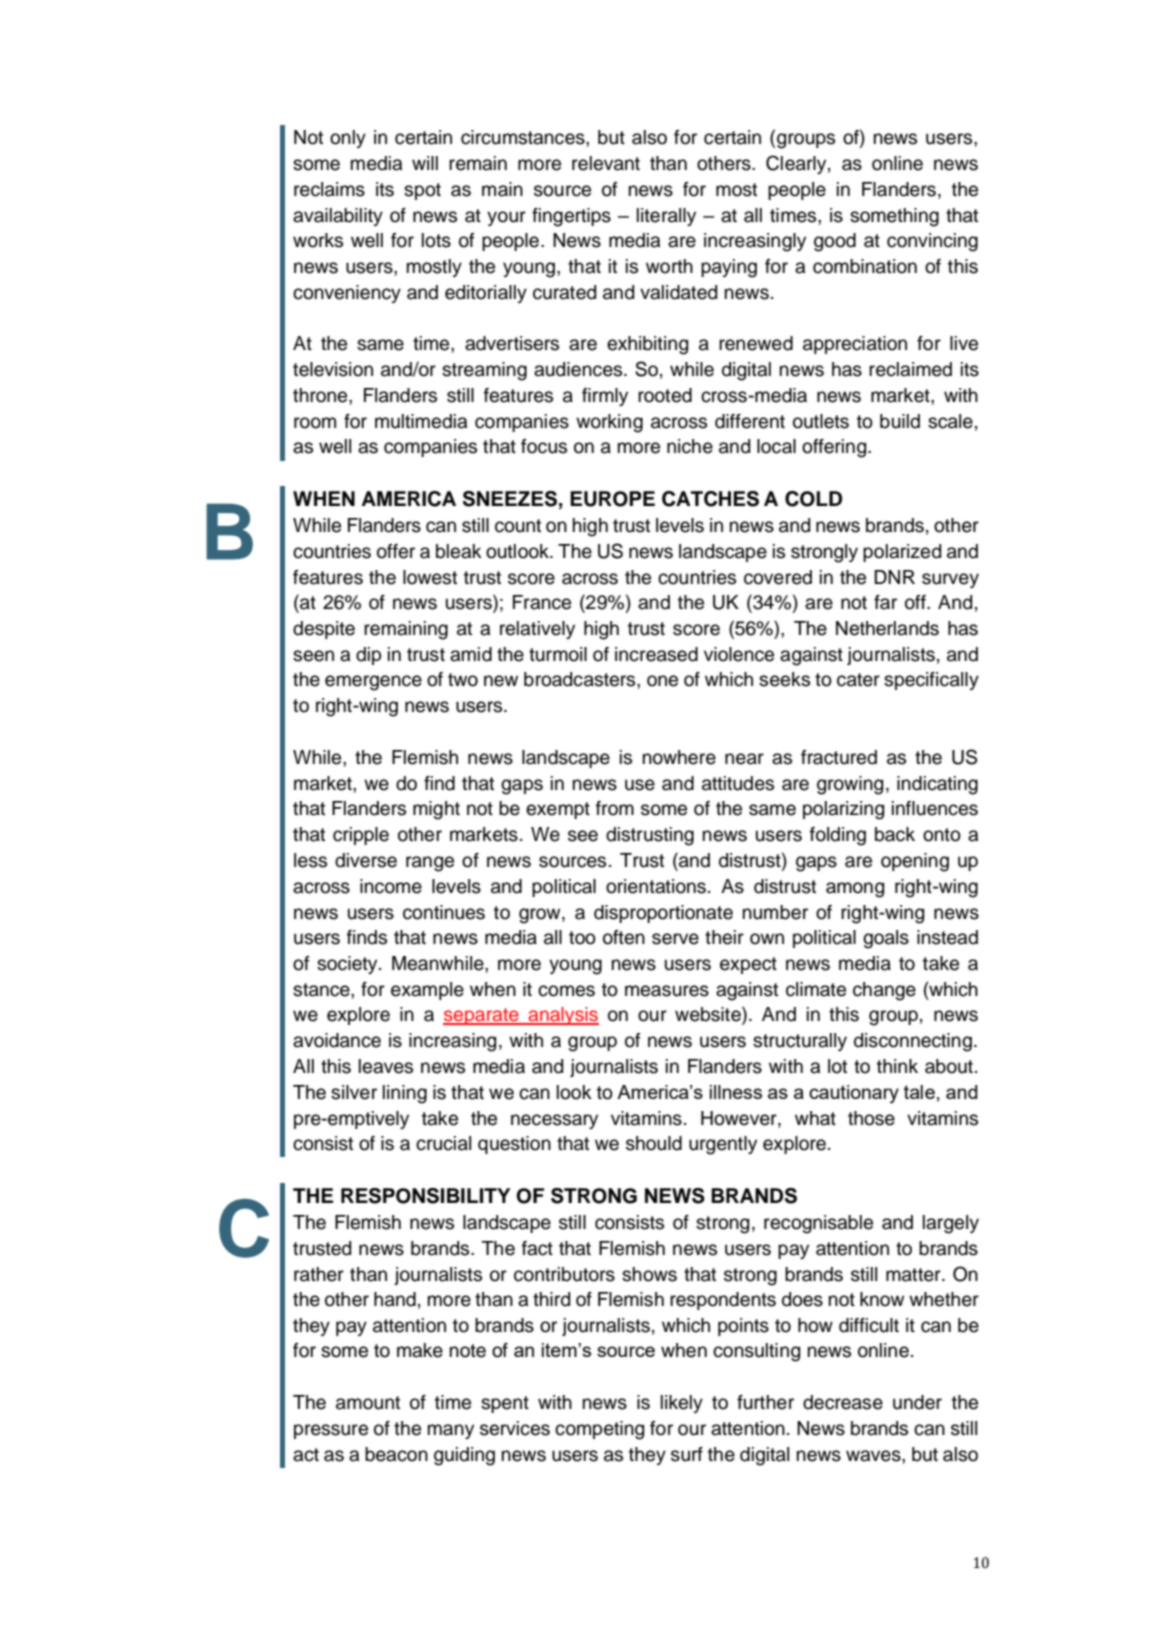 The width and height of the page is (1159, 1640). Describe the element at coordinates (427, 991) in the page. I see `example` at that location.
